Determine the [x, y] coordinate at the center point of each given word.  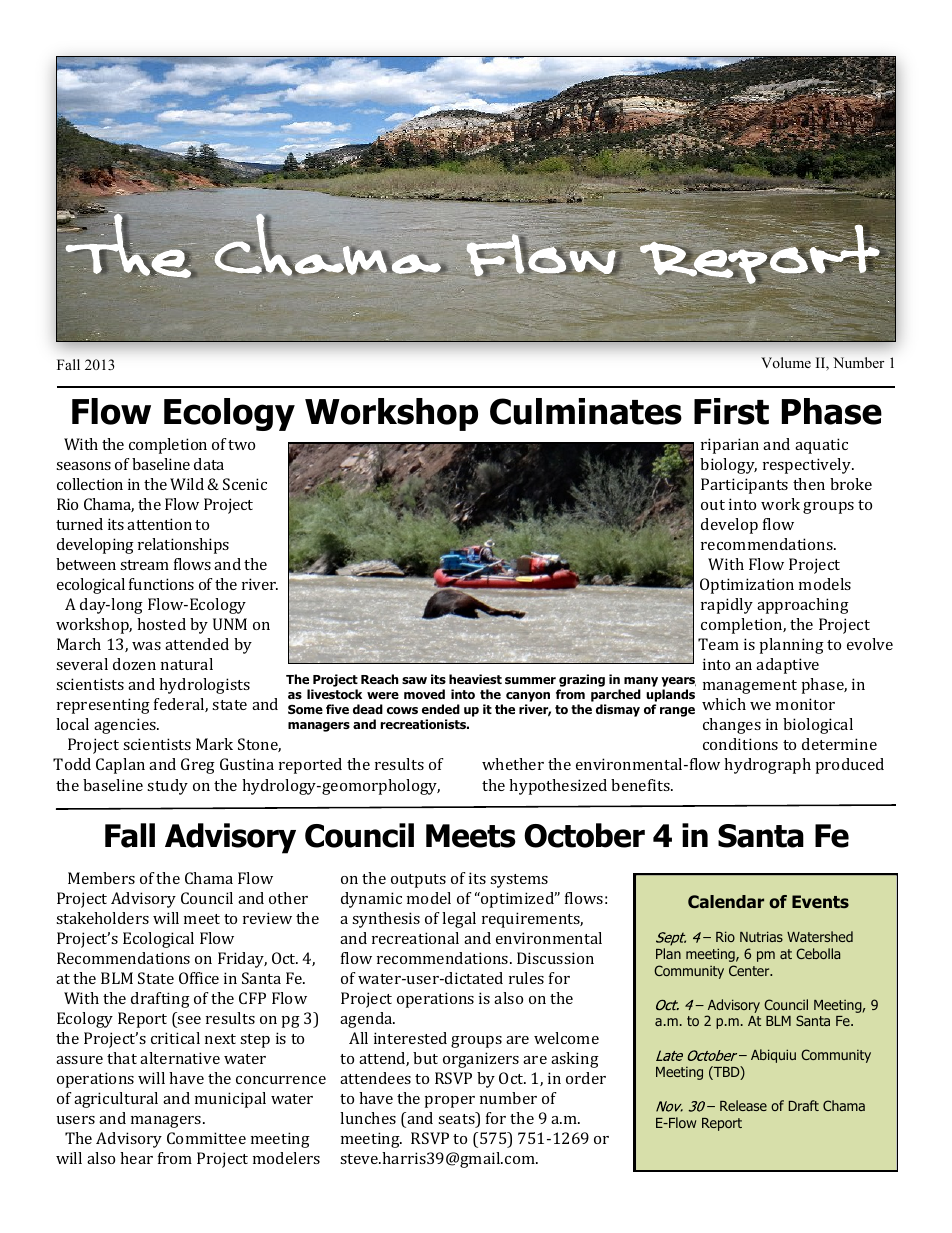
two [241, 445]
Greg [198, 766]
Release [743, 1105]
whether [513, 764]
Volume [786, 362]
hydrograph [767, 766]
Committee [206, 1138]
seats [457, 1119]
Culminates [586, 411]
